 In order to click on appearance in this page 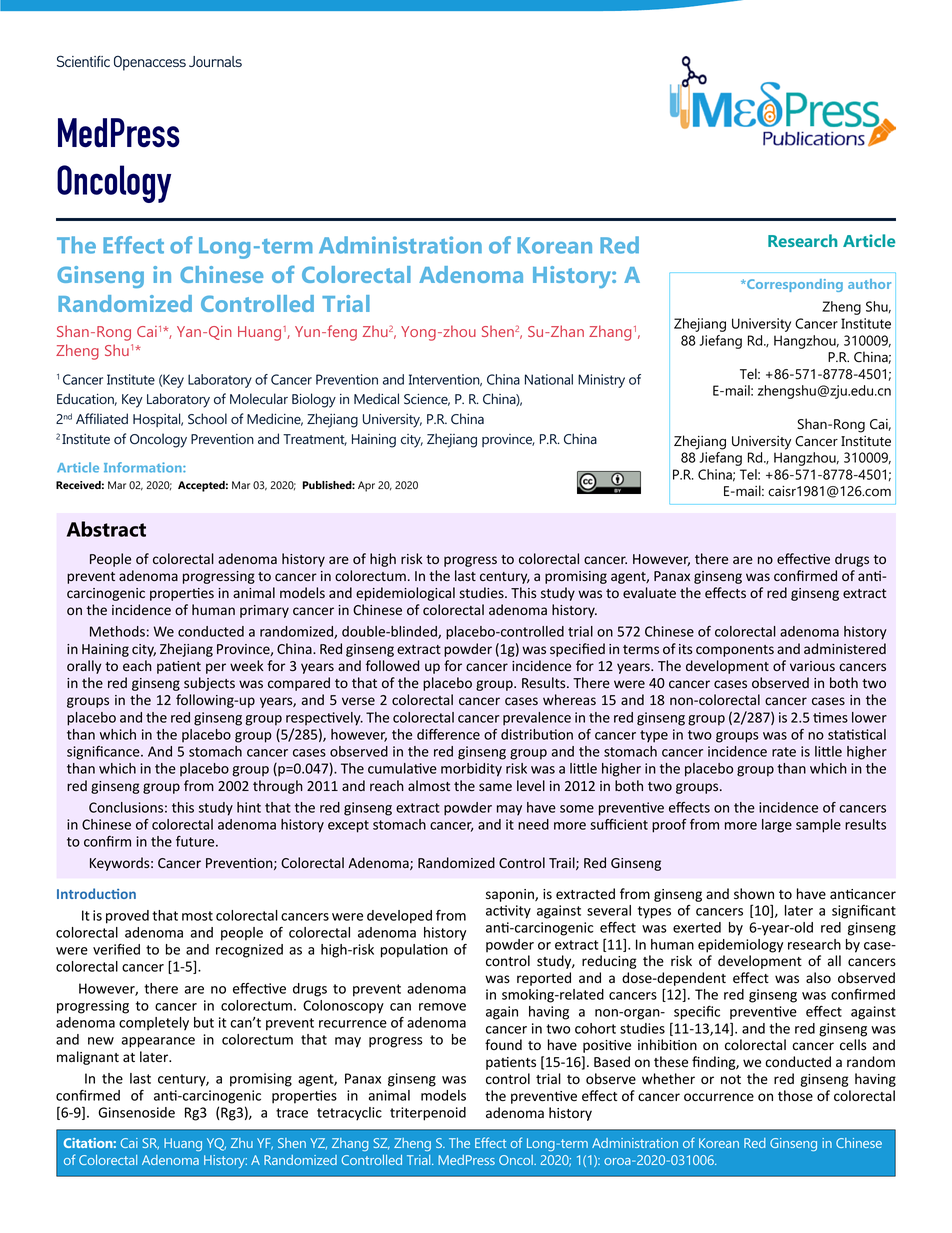, I will do `click(158, 1042)`.
